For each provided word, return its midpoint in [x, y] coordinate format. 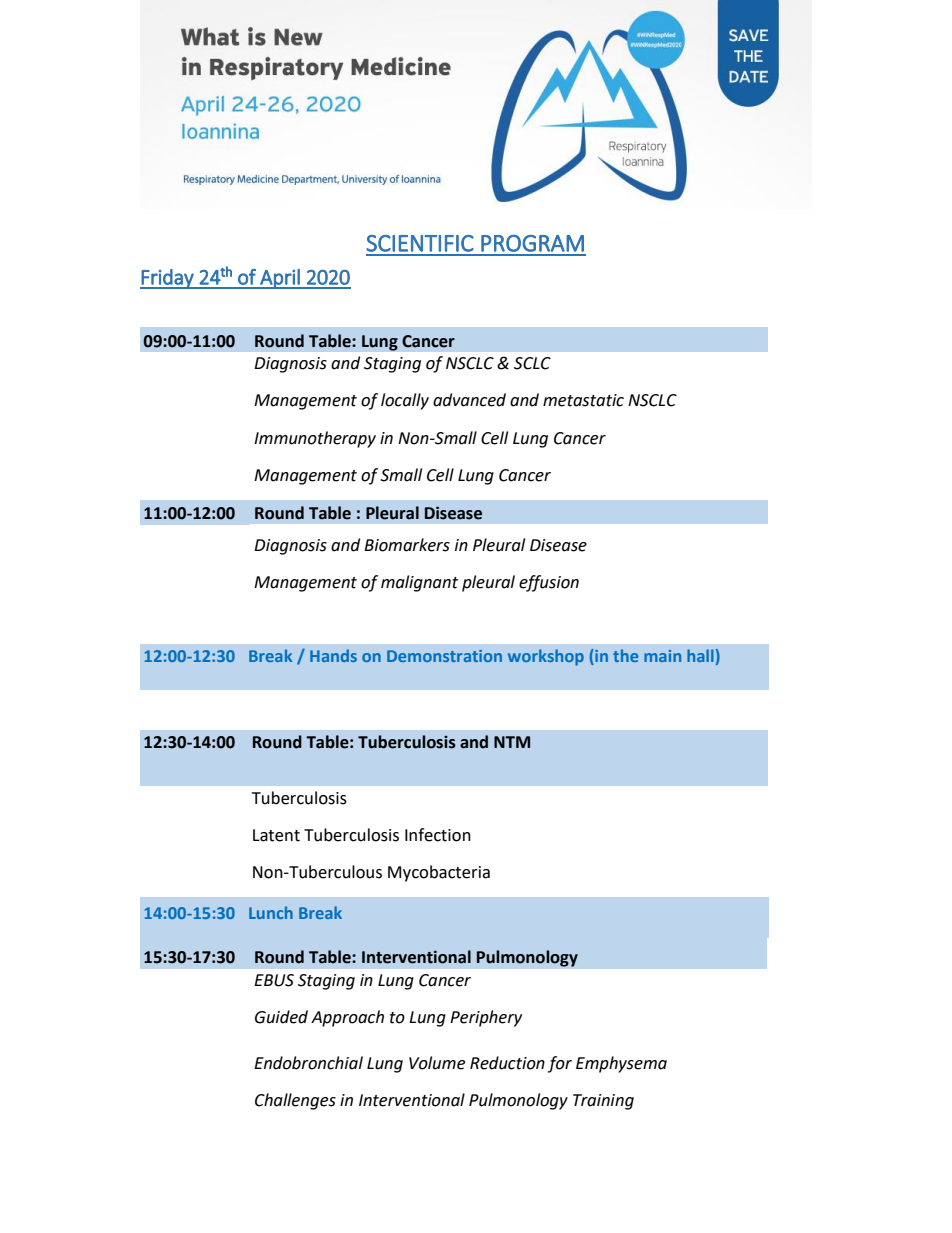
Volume [437, 1063]
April [280, 279]
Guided [281, 1017]
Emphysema [621, 1064]
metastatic [583, 400]
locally [405, 401]
